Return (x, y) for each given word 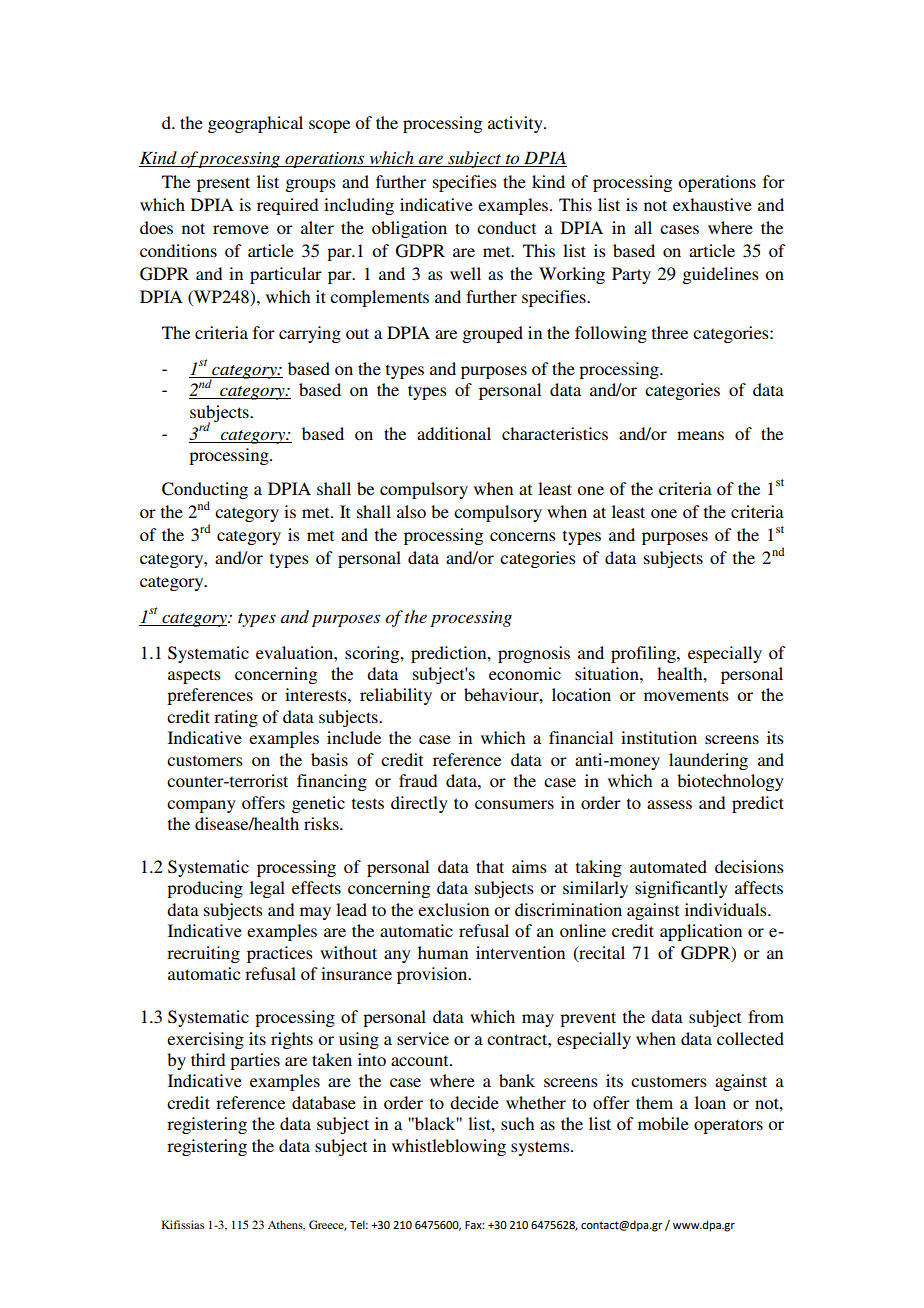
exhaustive (712, 204)
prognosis (534, 654)
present (223, 184)
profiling (644, 654)
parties (255, 1061)
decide (474, 1102)
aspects (194, 676)
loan (710, 1102)
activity (516, 124)
